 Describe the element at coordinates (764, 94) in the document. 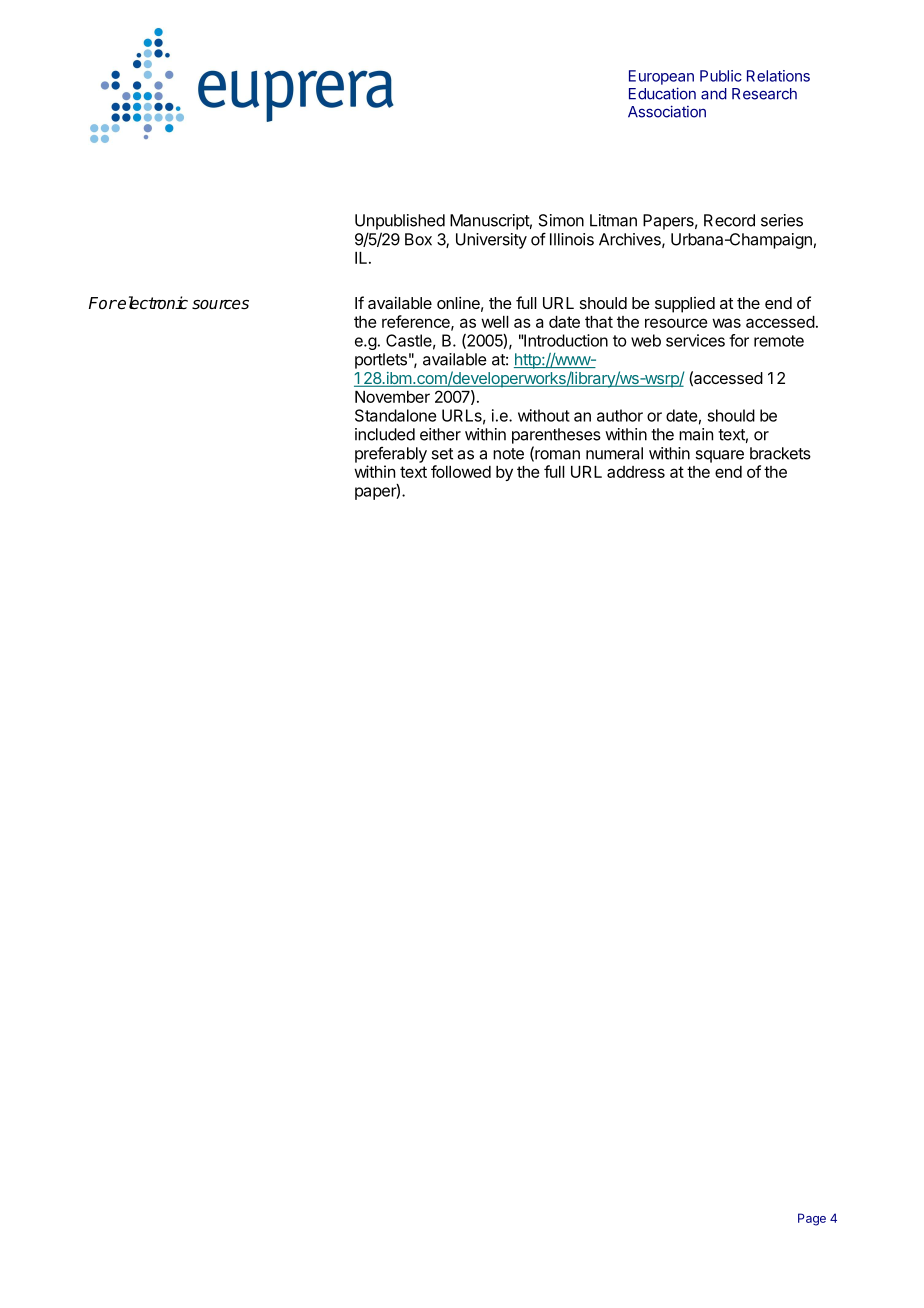

I see `Research` at that location.
